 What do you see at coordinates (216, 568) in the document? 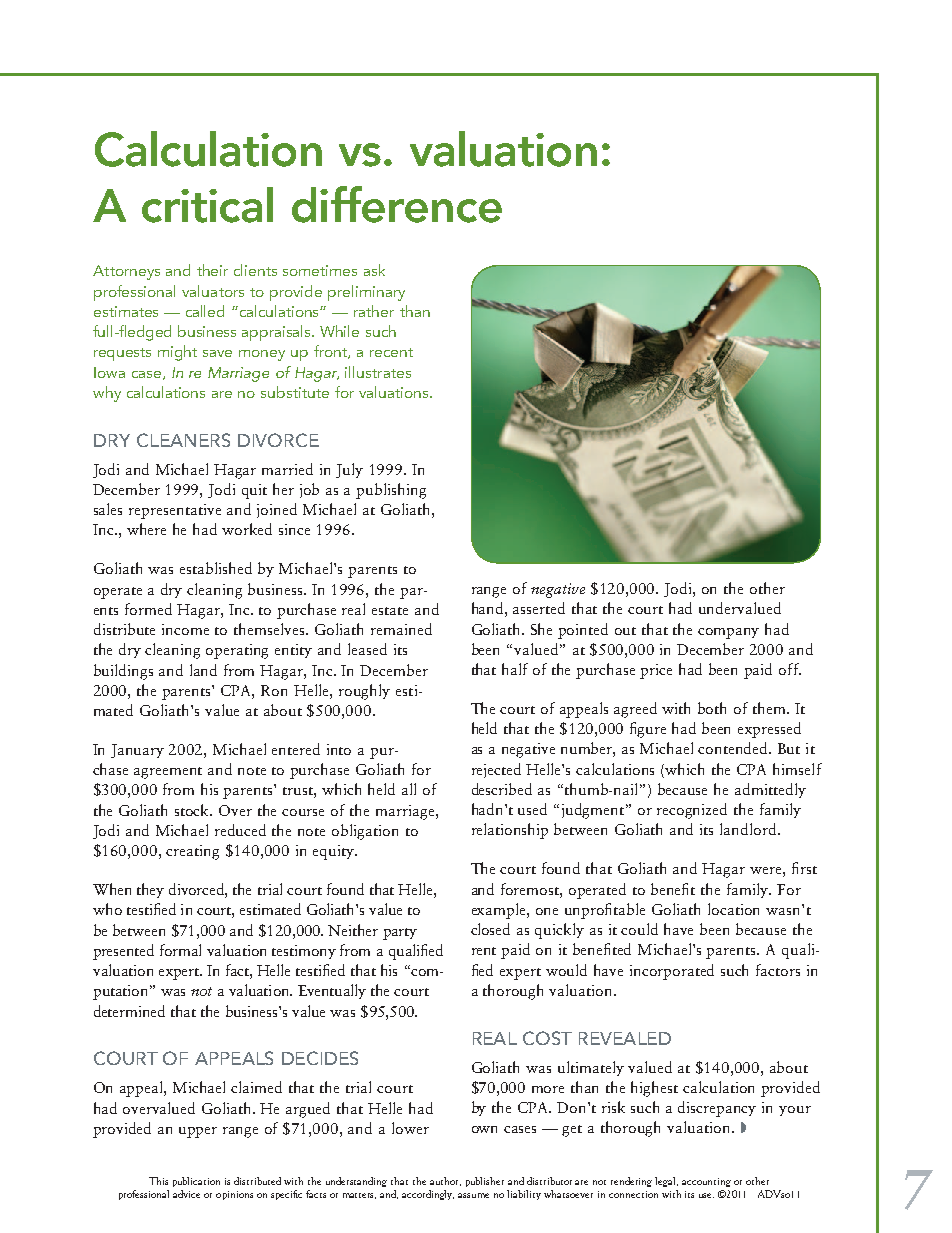
I see `established` at bounding box center [216, 568].
